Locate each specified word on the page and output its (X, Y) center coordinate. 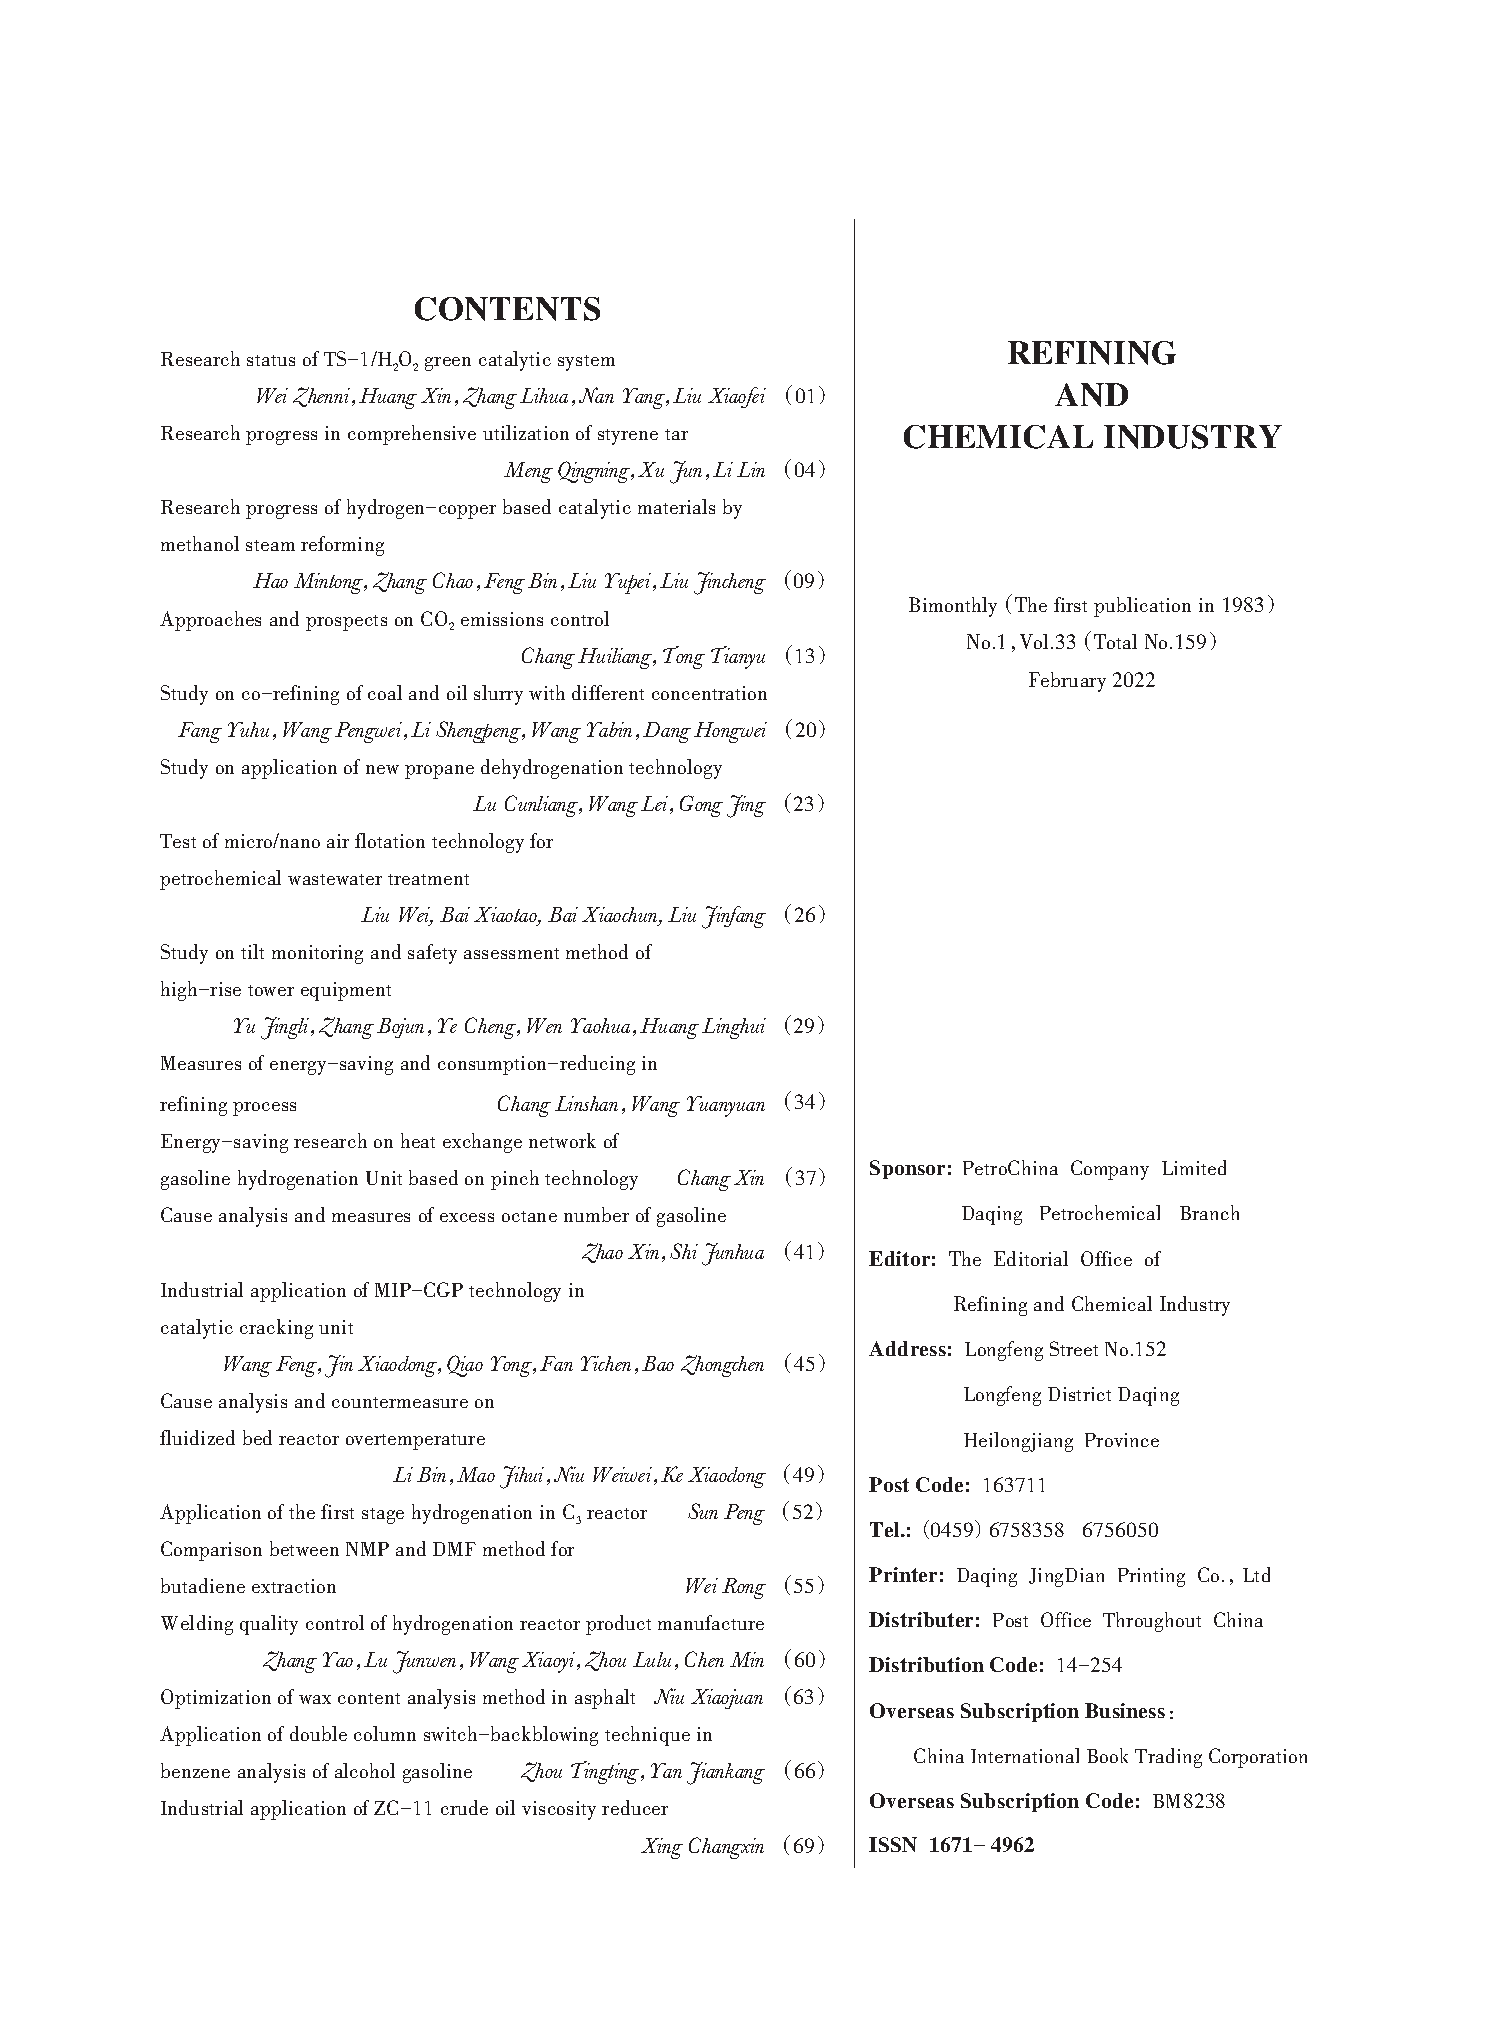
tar (676, 434)
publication (1142, 607)
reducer (635, 1807)
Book (1107, 1755)
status (271, 360)
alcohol (365, 1770)
